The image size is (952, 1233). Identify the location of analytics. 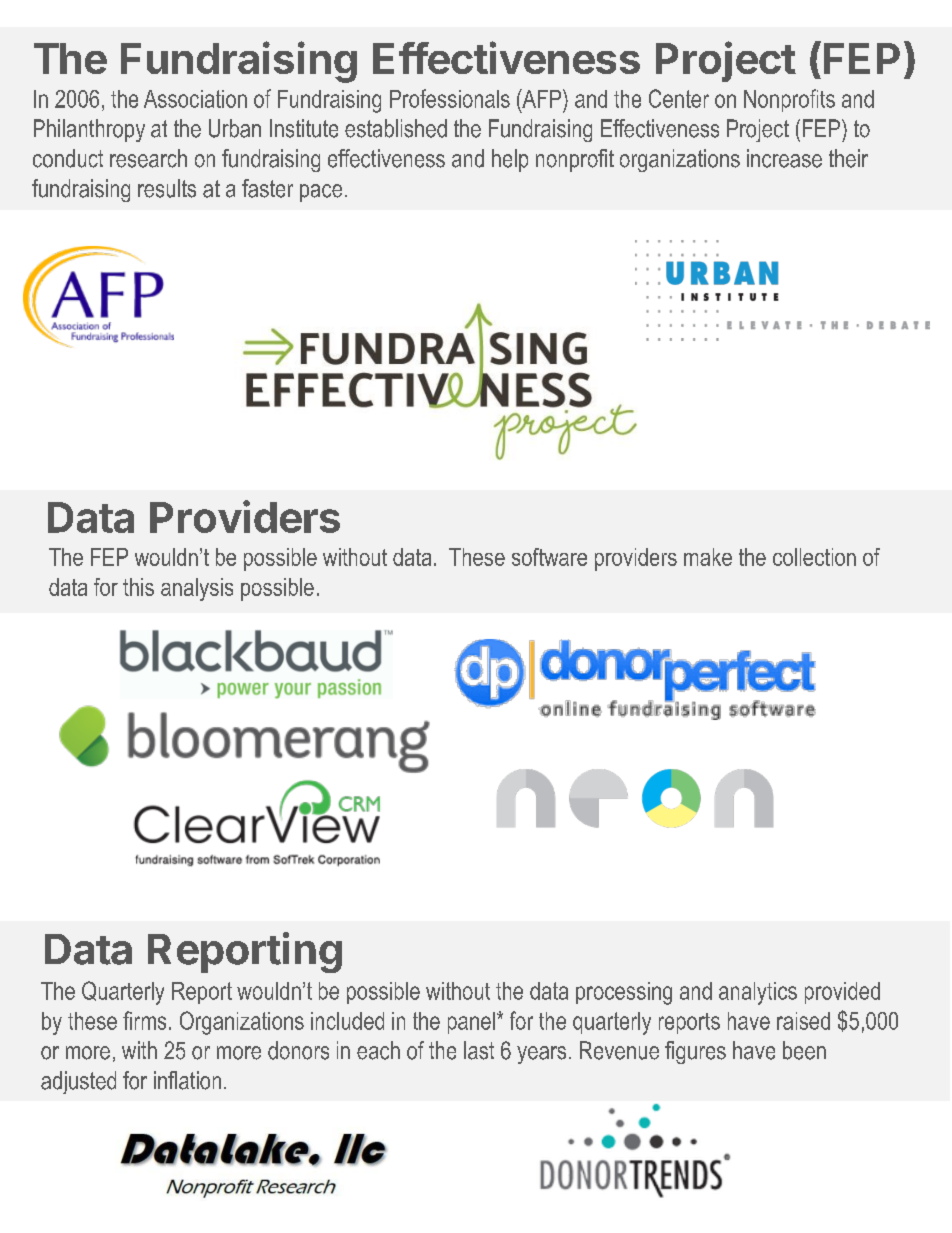
(758, 993).
